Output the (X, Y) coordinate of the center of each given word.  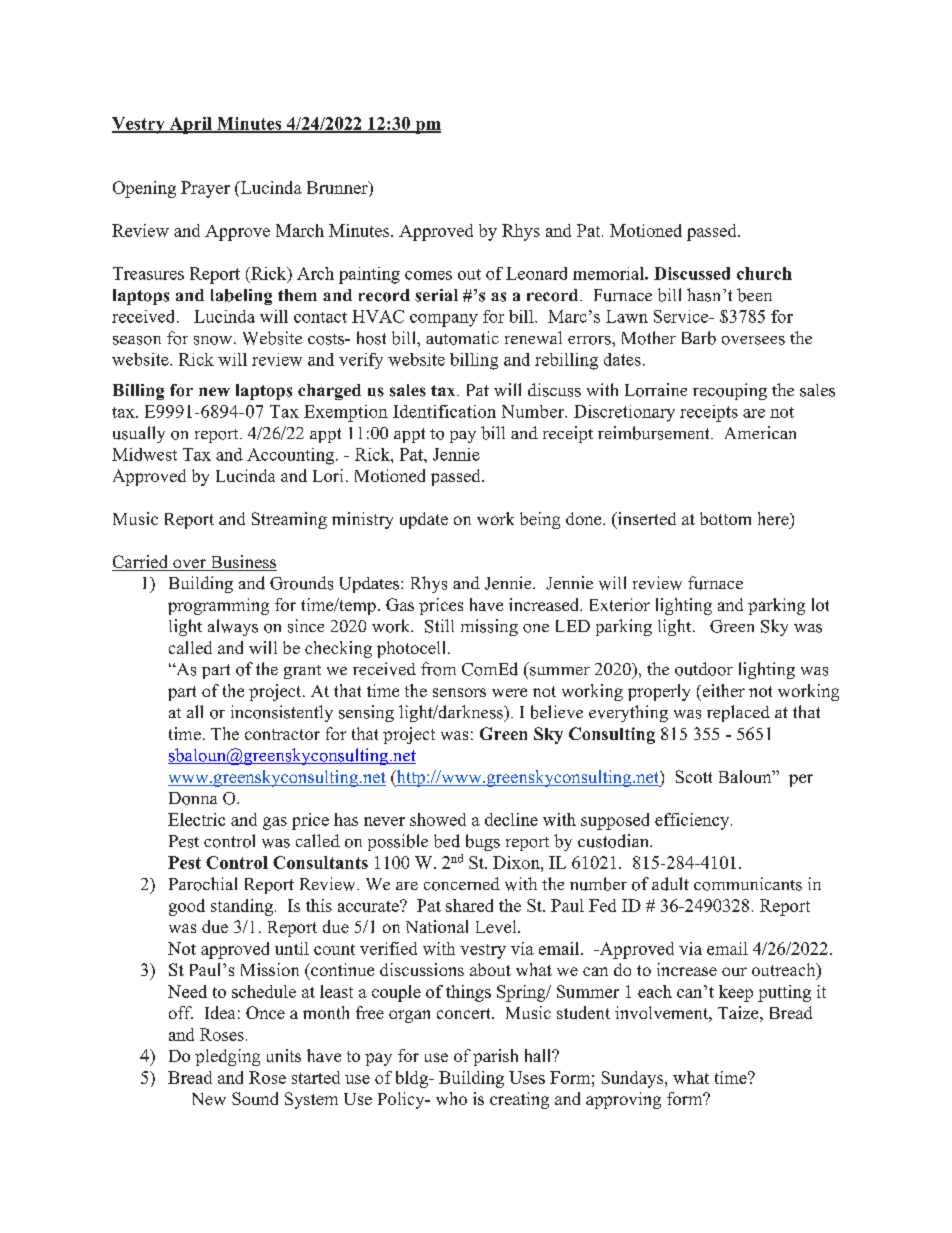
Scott (694, 776)
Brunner (338, 187)
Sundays (632, 1079)
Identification (444, 411)
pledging (227, 1057)
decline (511, 819)
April (190, 125)
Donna (193, 798)
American (760, 432)
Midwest (144, 454)
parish (495, 1057)
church (764, 273)
